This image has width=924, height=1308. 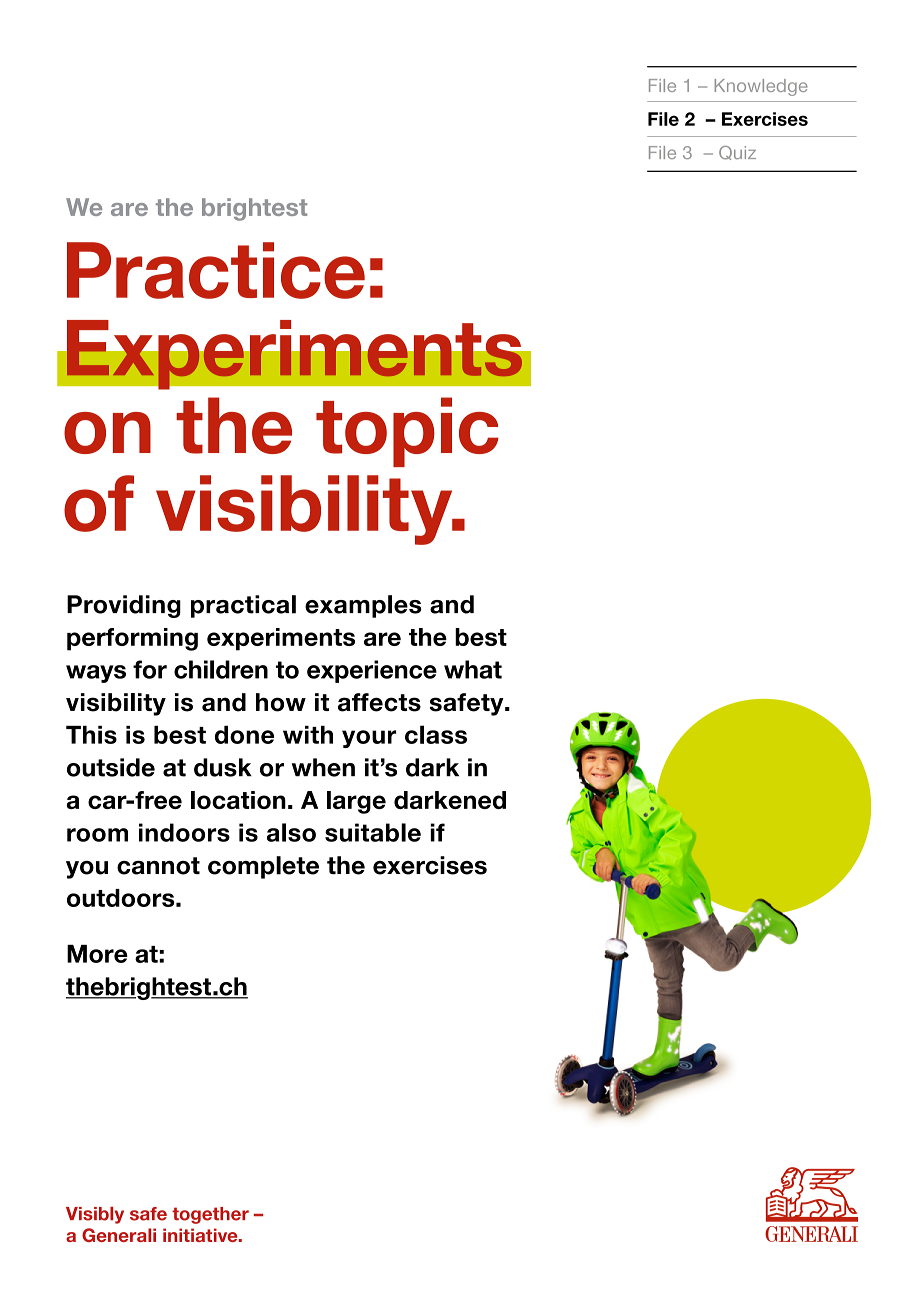 I want to click on large, so click(x=356, y=802).
